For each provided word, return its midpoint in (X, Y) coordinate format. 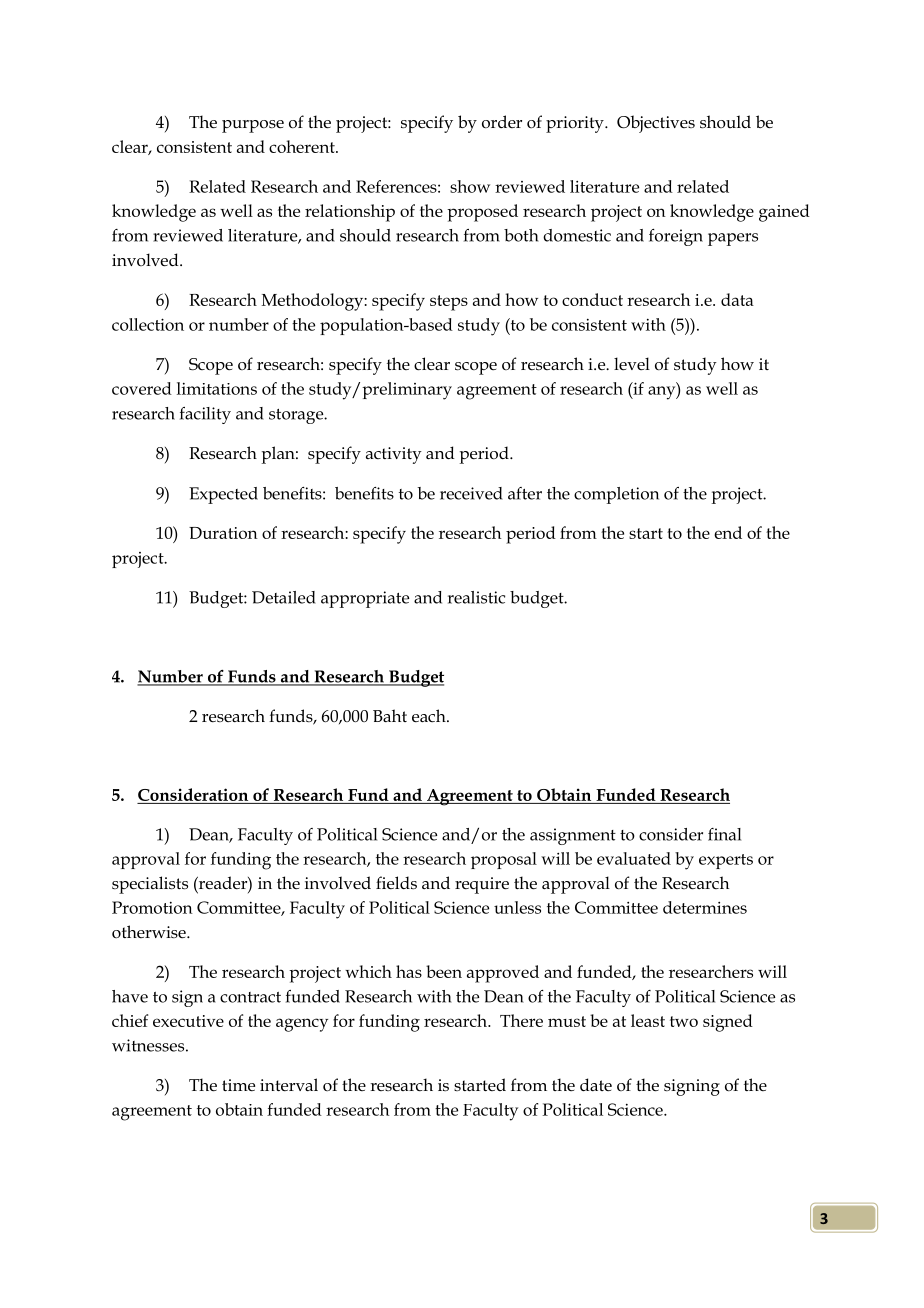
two (684, 1021)
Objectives (656, 124)
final (724, 834)
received (471, 493)
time (238, 1085)
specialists (150, 885)
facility (205, 415)
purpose (253, 126)
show (470, 186)
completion (616, 495)
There (521, 1020)
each (430, 716)
